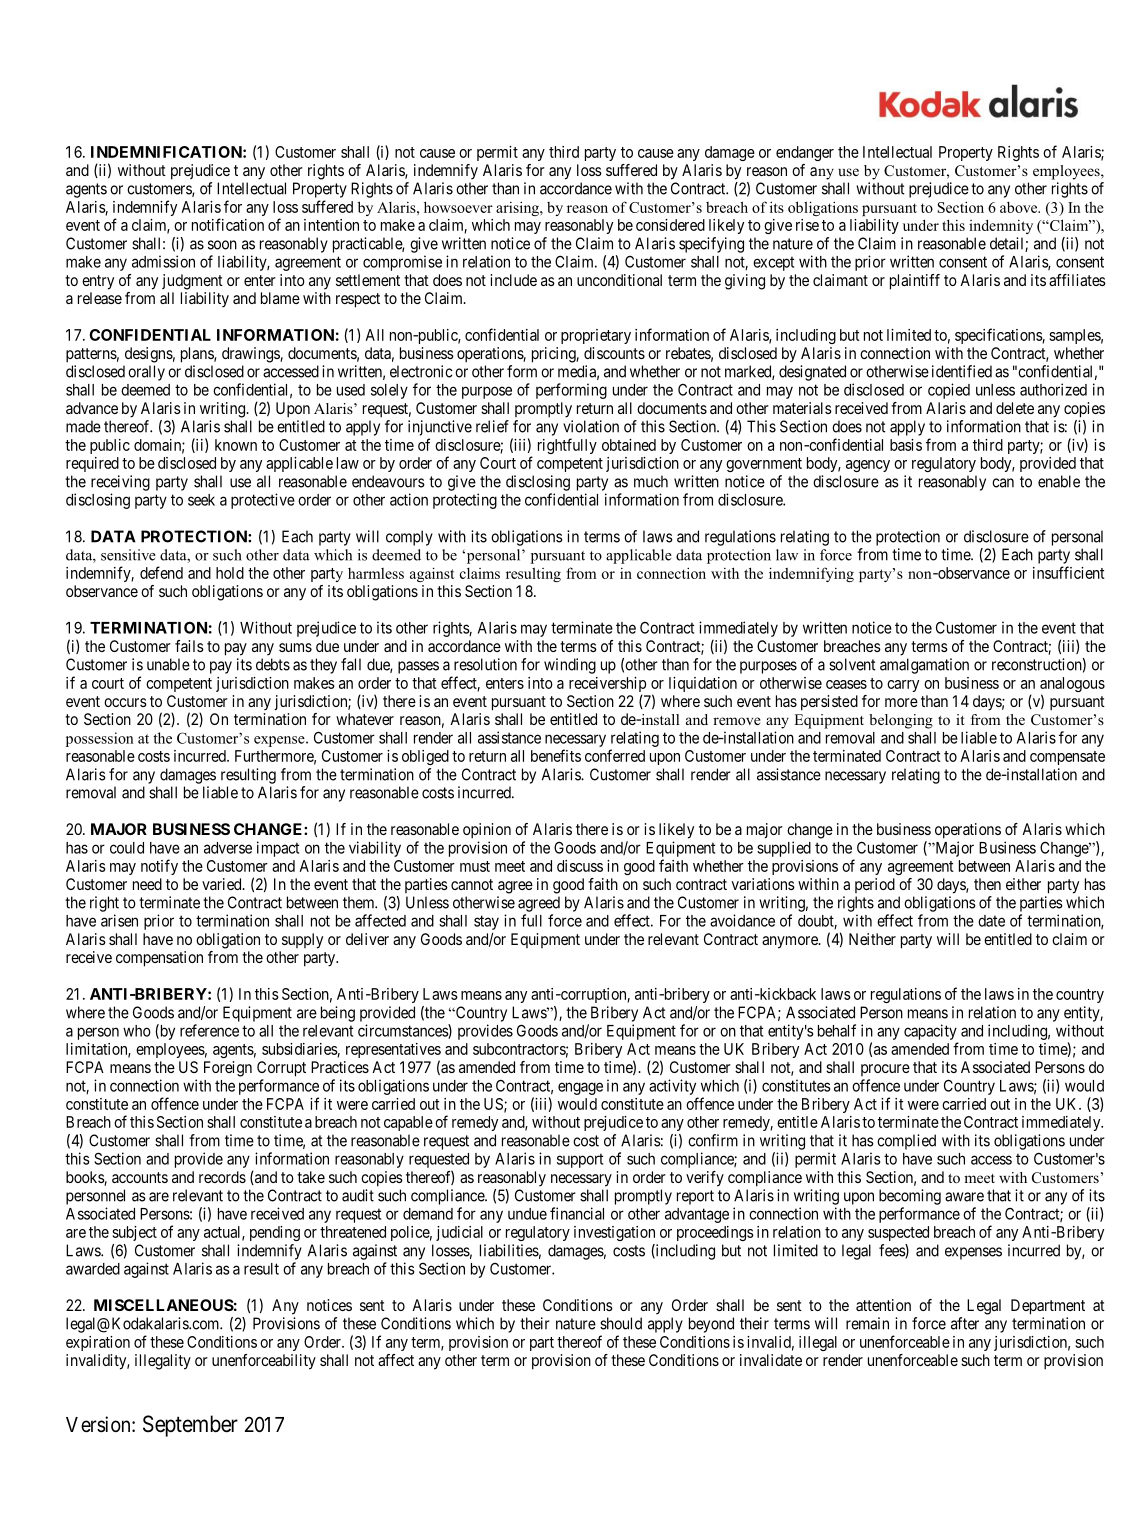  Describe the element at coordinates (1067, 758) in the screenshot. I see `compensate` at that location.
